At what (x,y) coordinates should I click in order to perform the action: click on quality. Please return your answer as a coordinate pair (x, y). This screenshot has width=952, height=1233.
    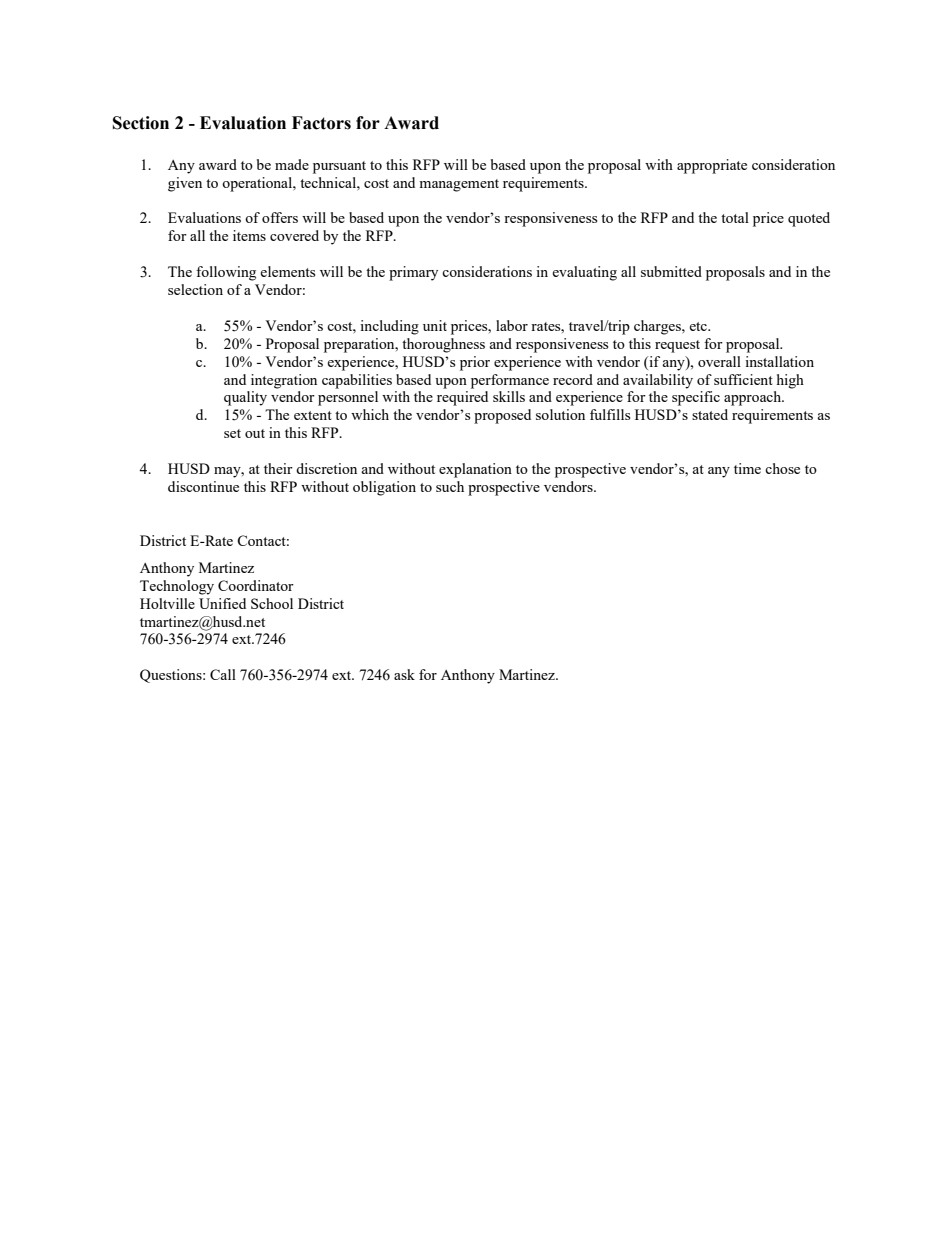
    Looking at the image, I should click on (245, 398).
